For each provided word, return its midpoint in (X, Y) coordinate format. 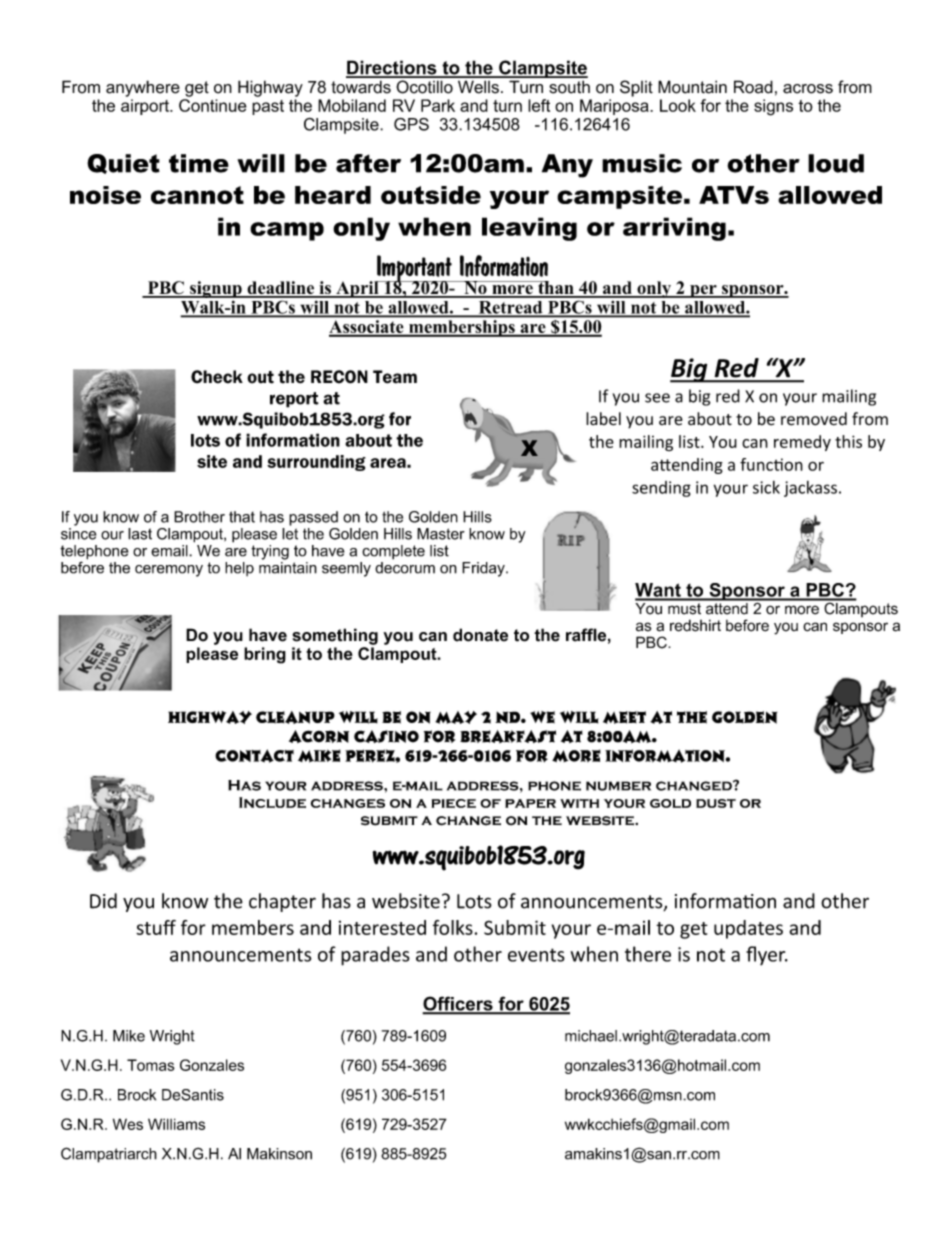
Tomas (151, 1065)
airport (146, 107)
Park (438, 105)
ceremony (169, 571)
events (536, 955)
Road (753, 87)
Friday (484, 569)
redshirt (695, 625)
